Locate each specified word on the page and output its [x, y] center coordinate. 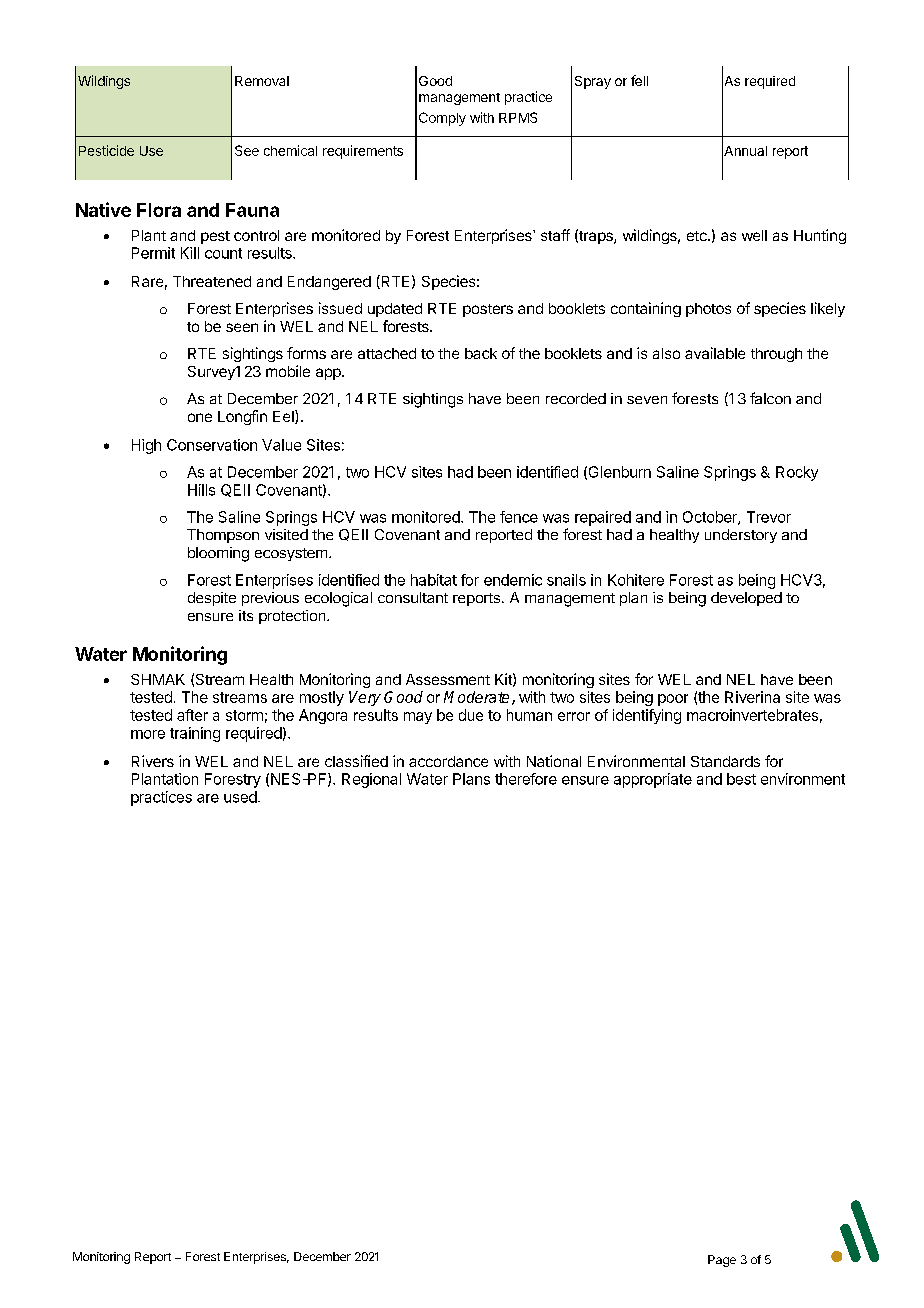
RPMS [518, 117]
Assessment [448, 679]
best [741, 779]
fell [639, 80]
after [192, 715]
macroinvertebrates [752, 715]
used [240, 797]
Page [722, 1261]
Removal [262, 81]
